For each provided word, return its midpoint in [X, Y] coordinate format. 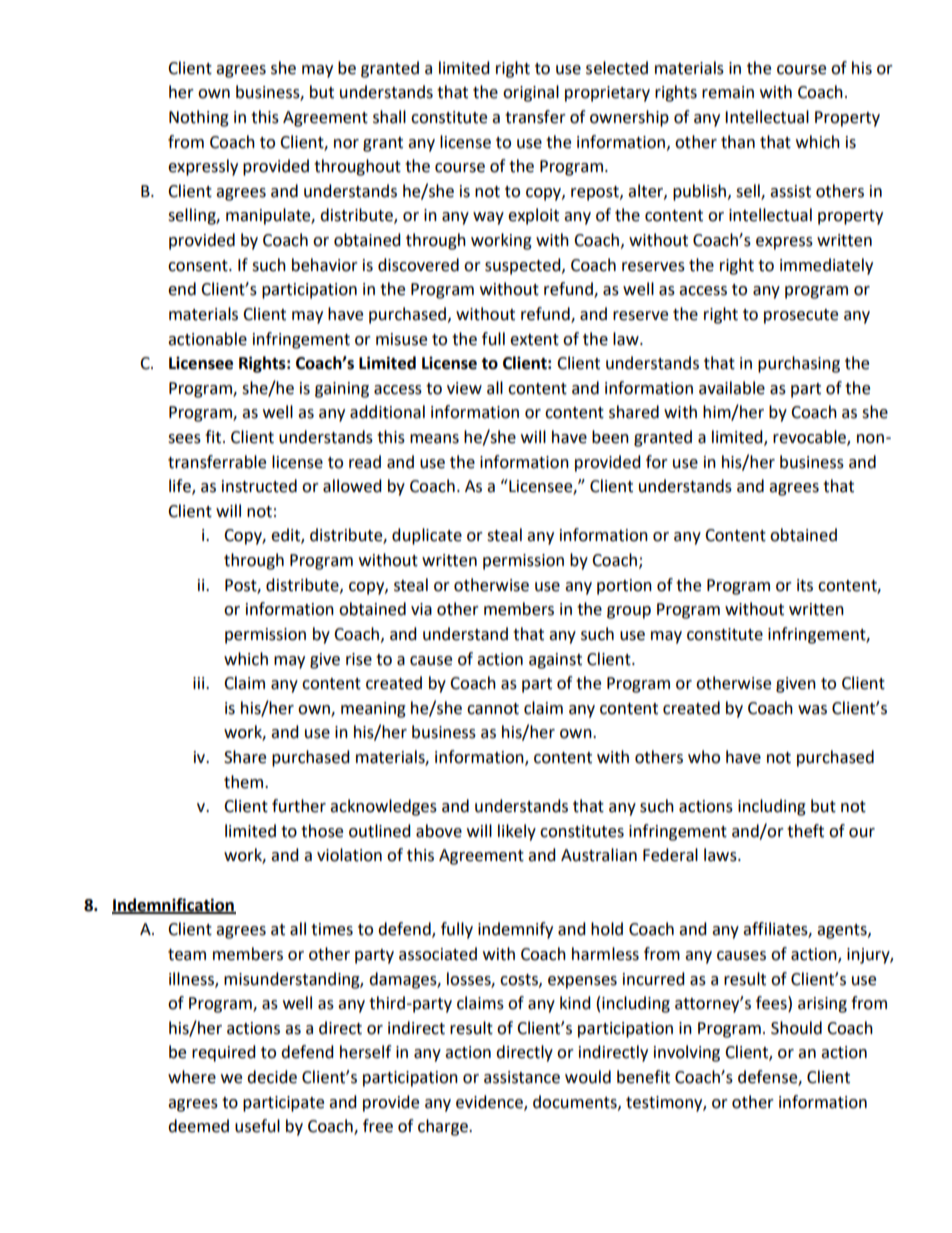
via [421, 609]
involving [687, 1053]
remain [728, 92]
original [531, 93]
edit [286, 536]
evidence [490, 1102]
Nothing [199, 118]
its [805, 585]
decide [272, 1077]
